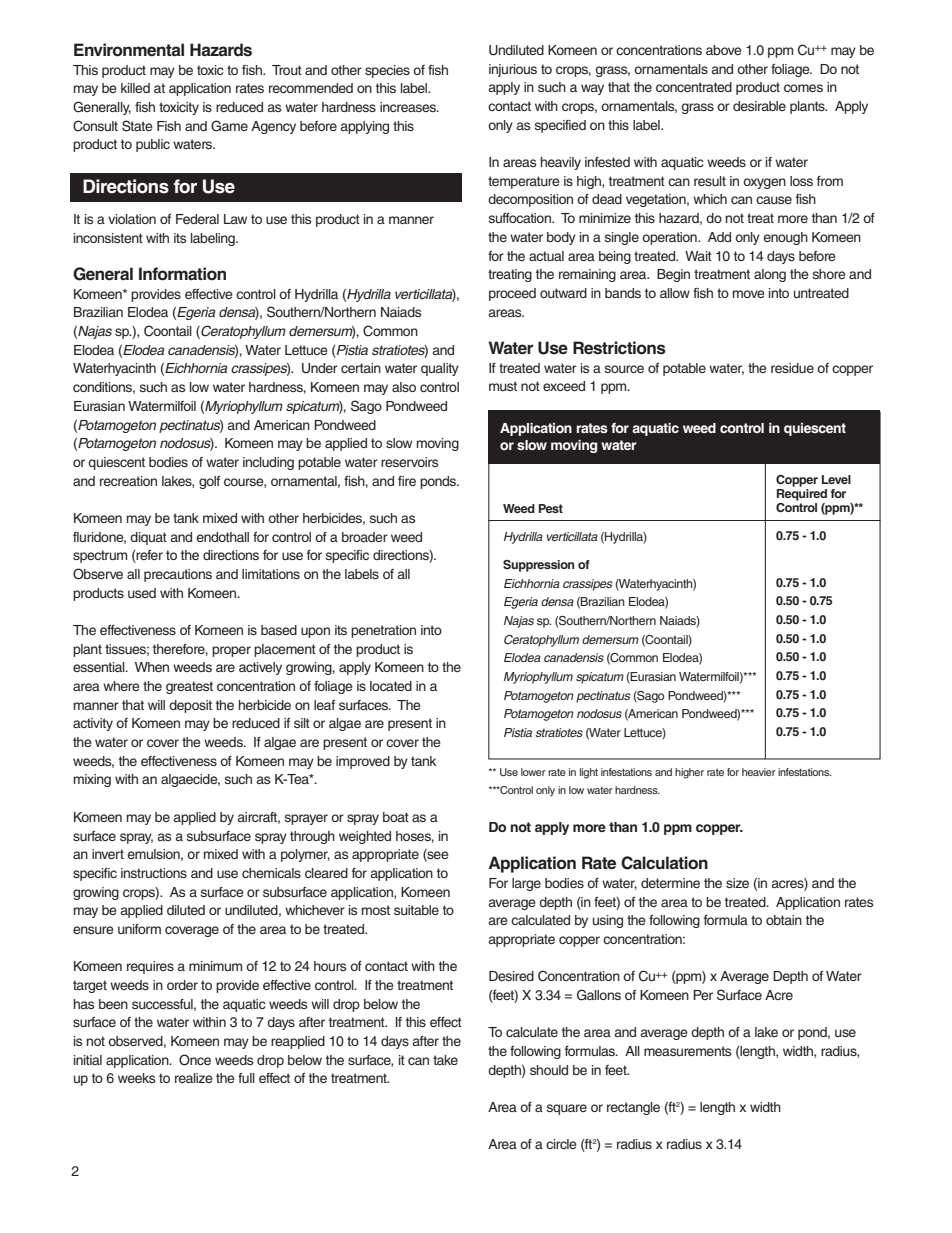  What do you see at coordinates (687, 1051) in the document?
I see `measurements` at bounding box center [687, 1051].
